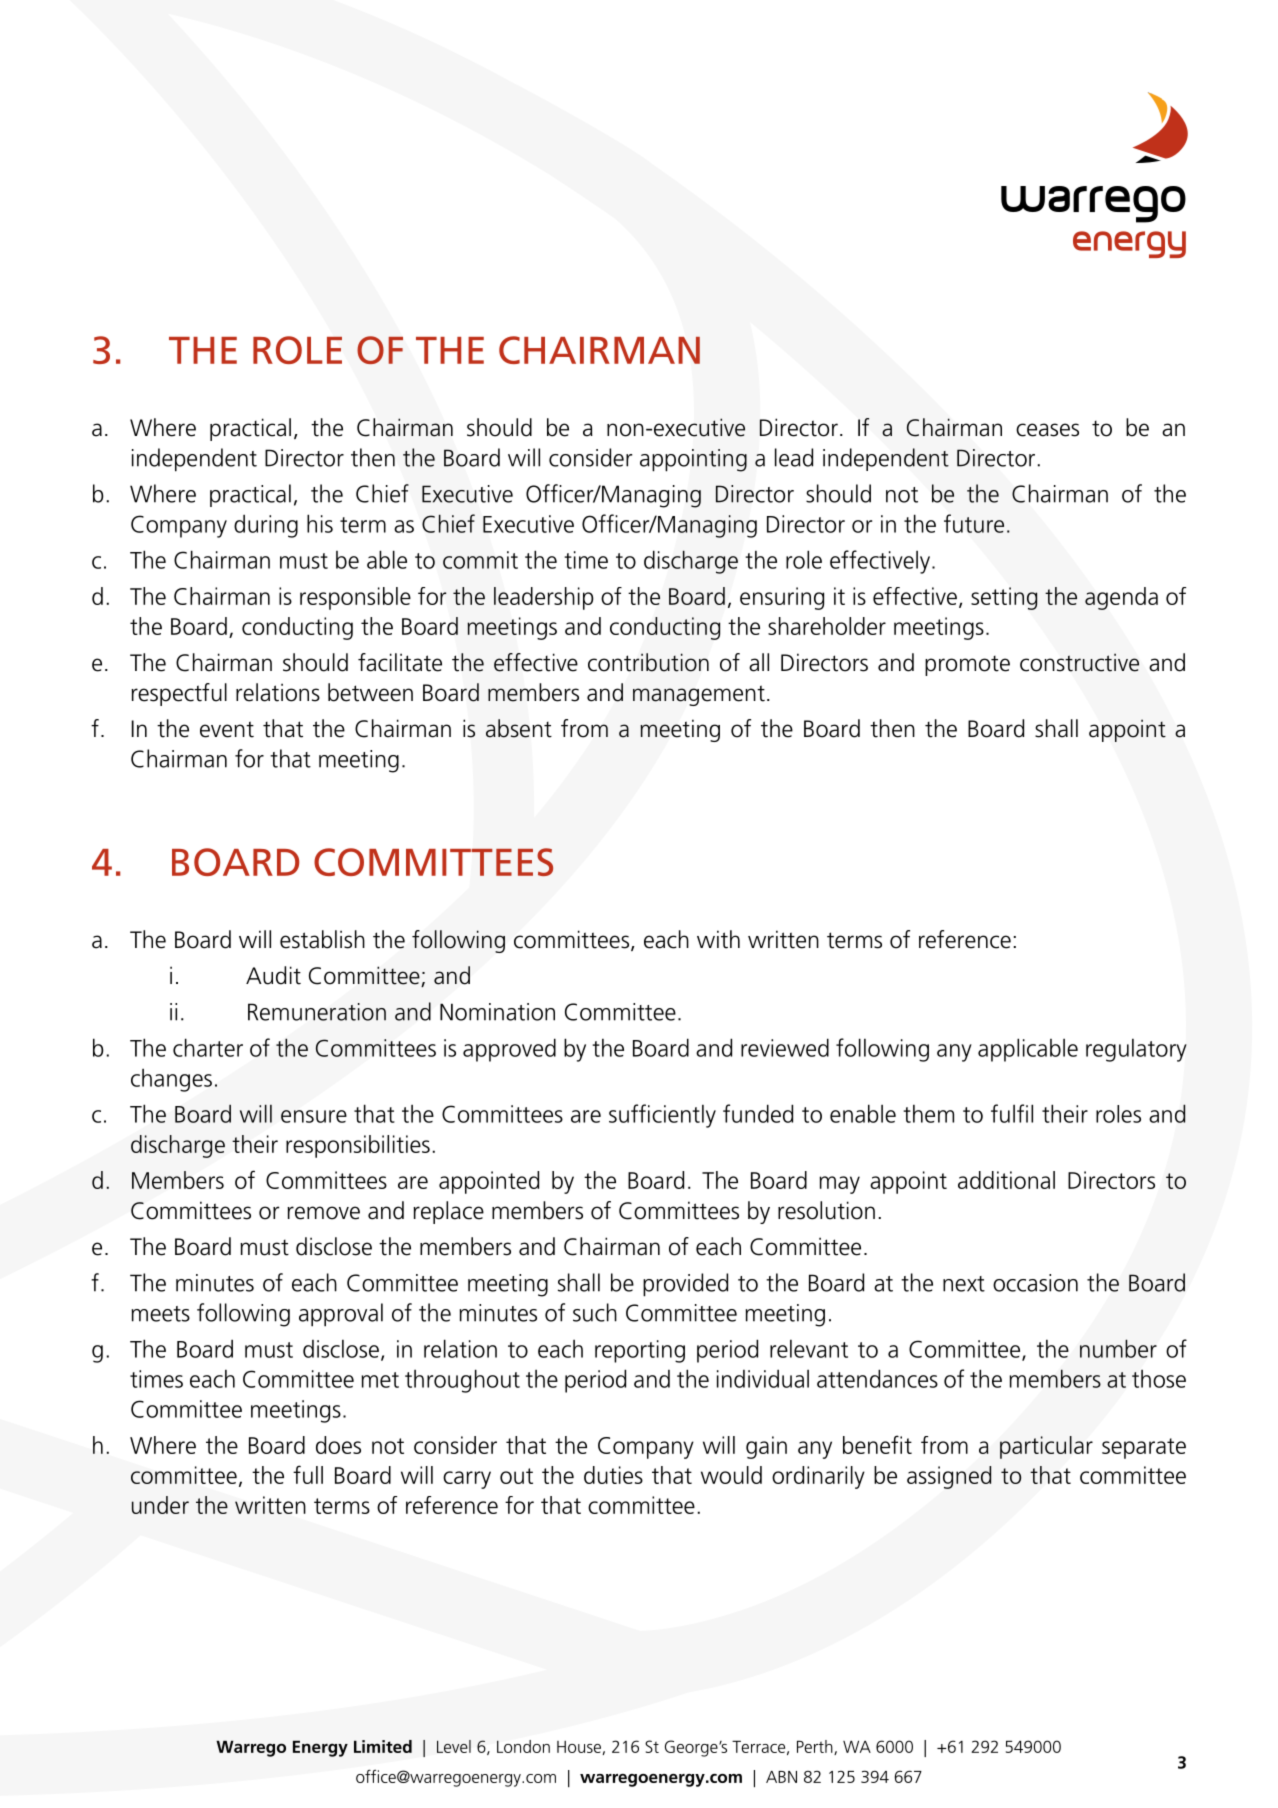 This document has width=1278, height=1808. Describe the element at coordinates (1136, 1050) in the document. I see `regulatory` at that location.
